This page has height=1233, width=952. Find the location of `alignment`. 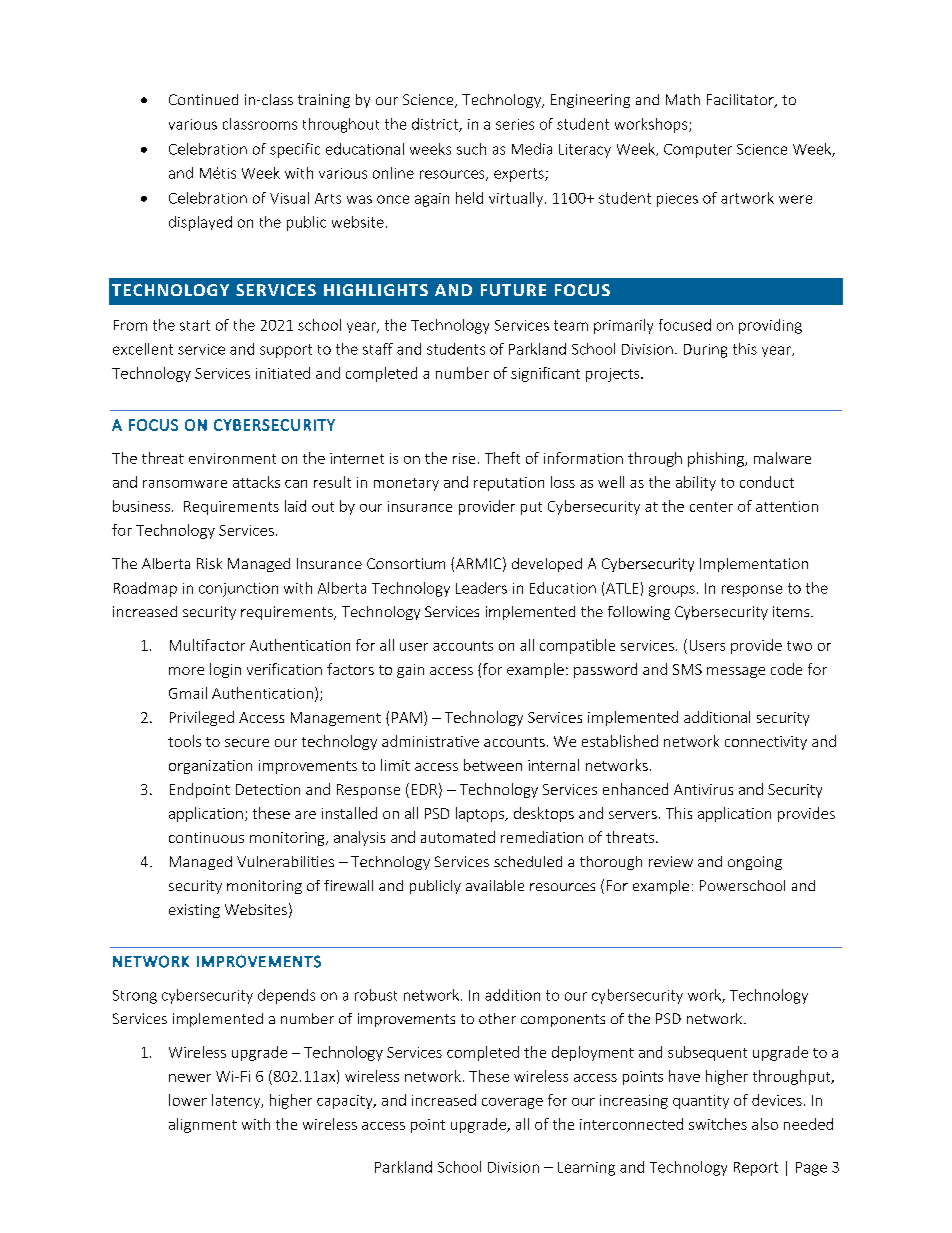

alignment is located at coordinates (203, 1125).
